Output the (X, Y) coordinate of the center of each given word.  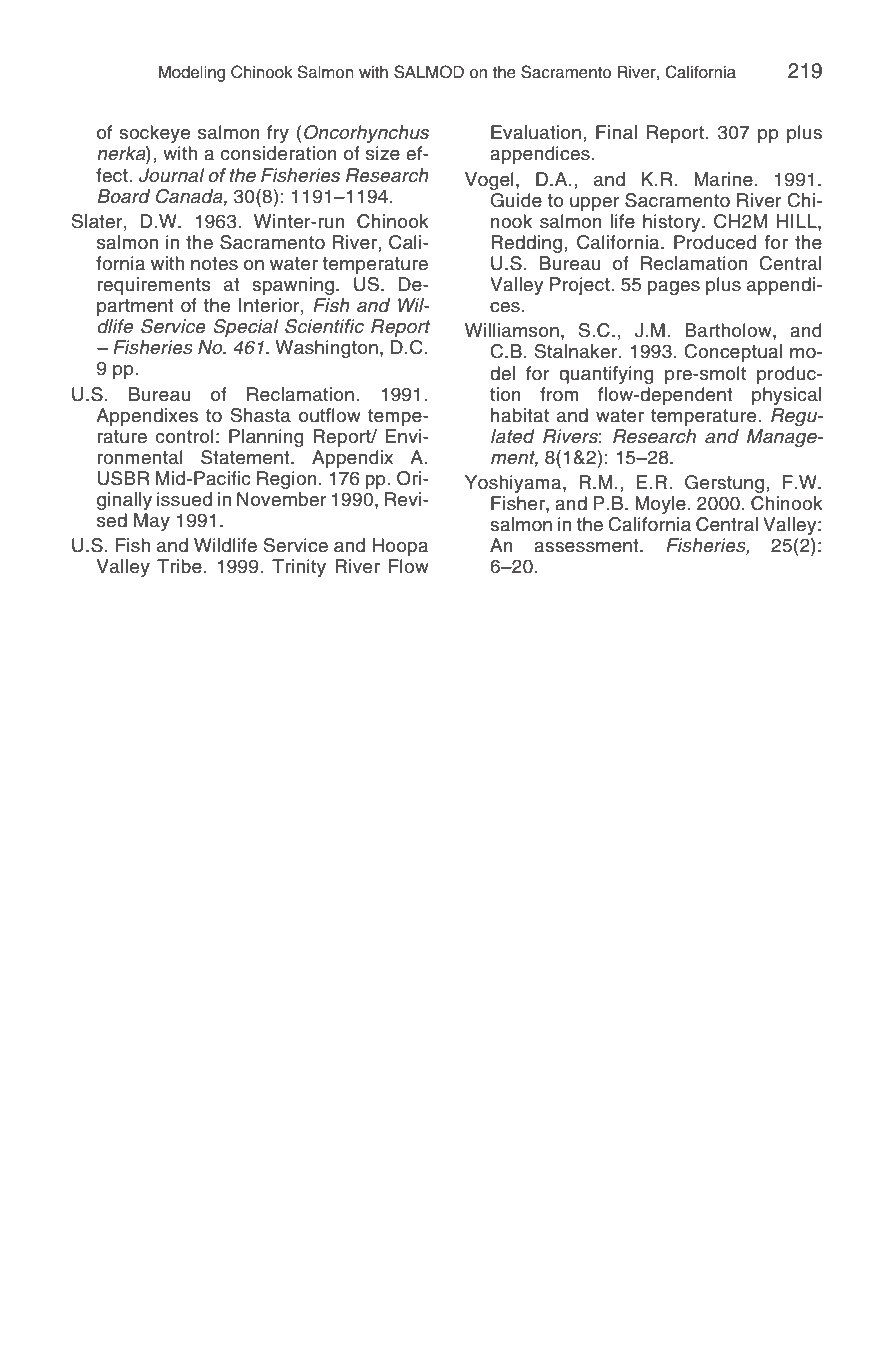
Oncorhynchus (366, 134)
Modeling (191, 74)
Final (616, 132)
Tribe (179, 566)
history (673, 223)
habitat (520, 415)
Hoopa (400, 547)
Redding (526, 244)
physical (786, 396)
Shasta (261, 415)
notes (214, 264)
